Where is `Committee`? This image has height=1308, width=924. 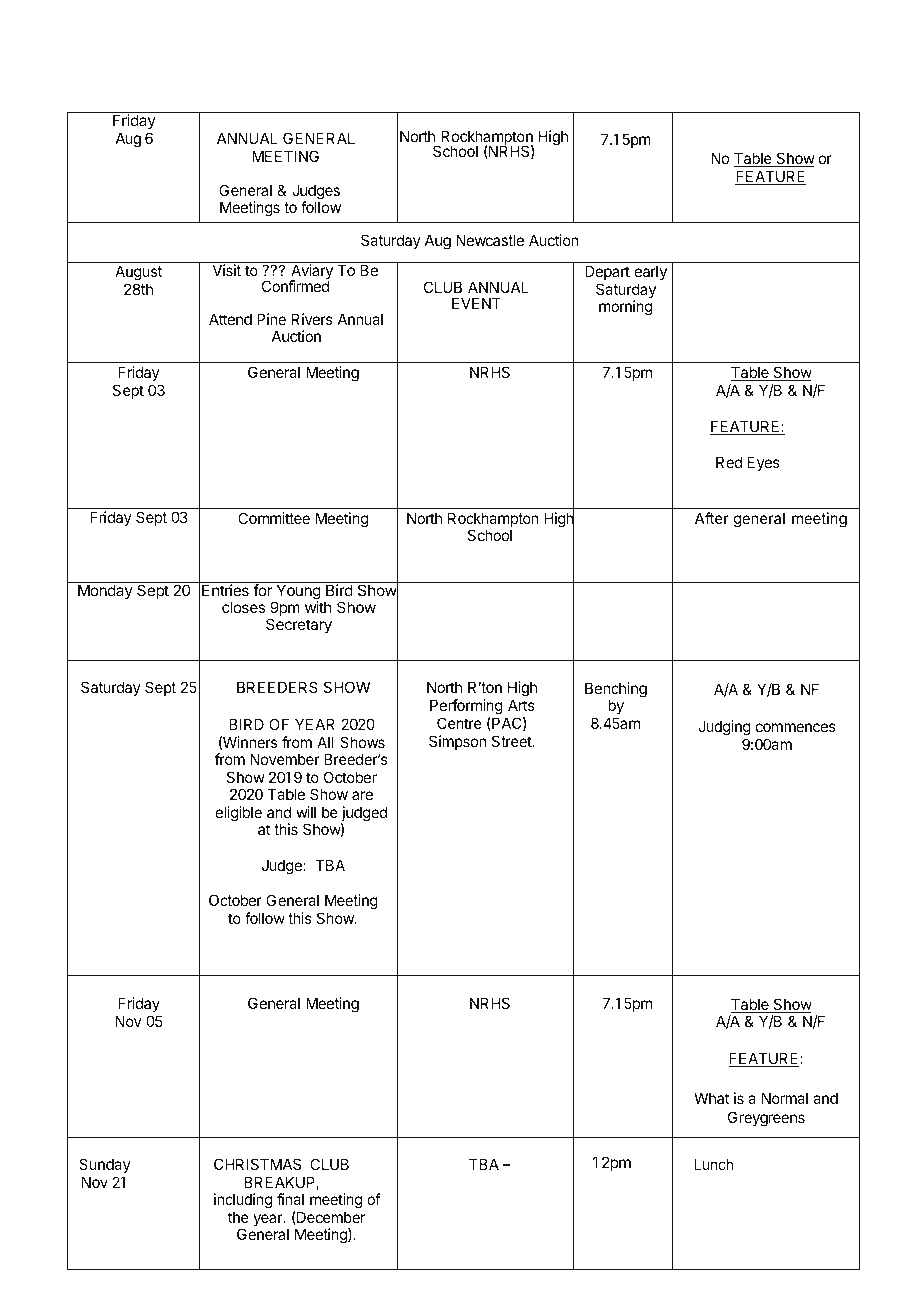 Committee is located at coordinates (274, 518).
